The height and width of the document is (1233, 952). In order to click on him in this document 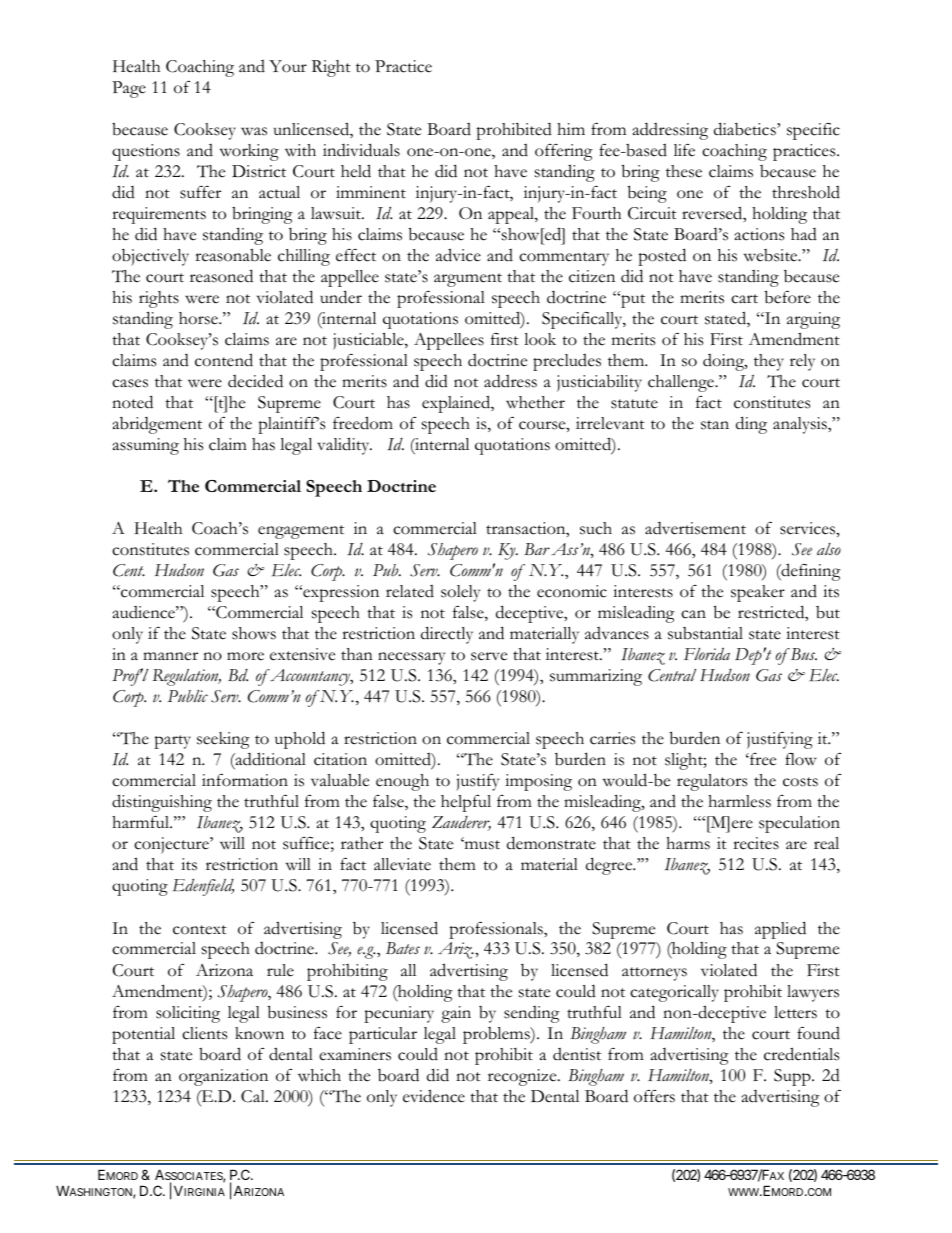, I will do `click(571, 129)`.
